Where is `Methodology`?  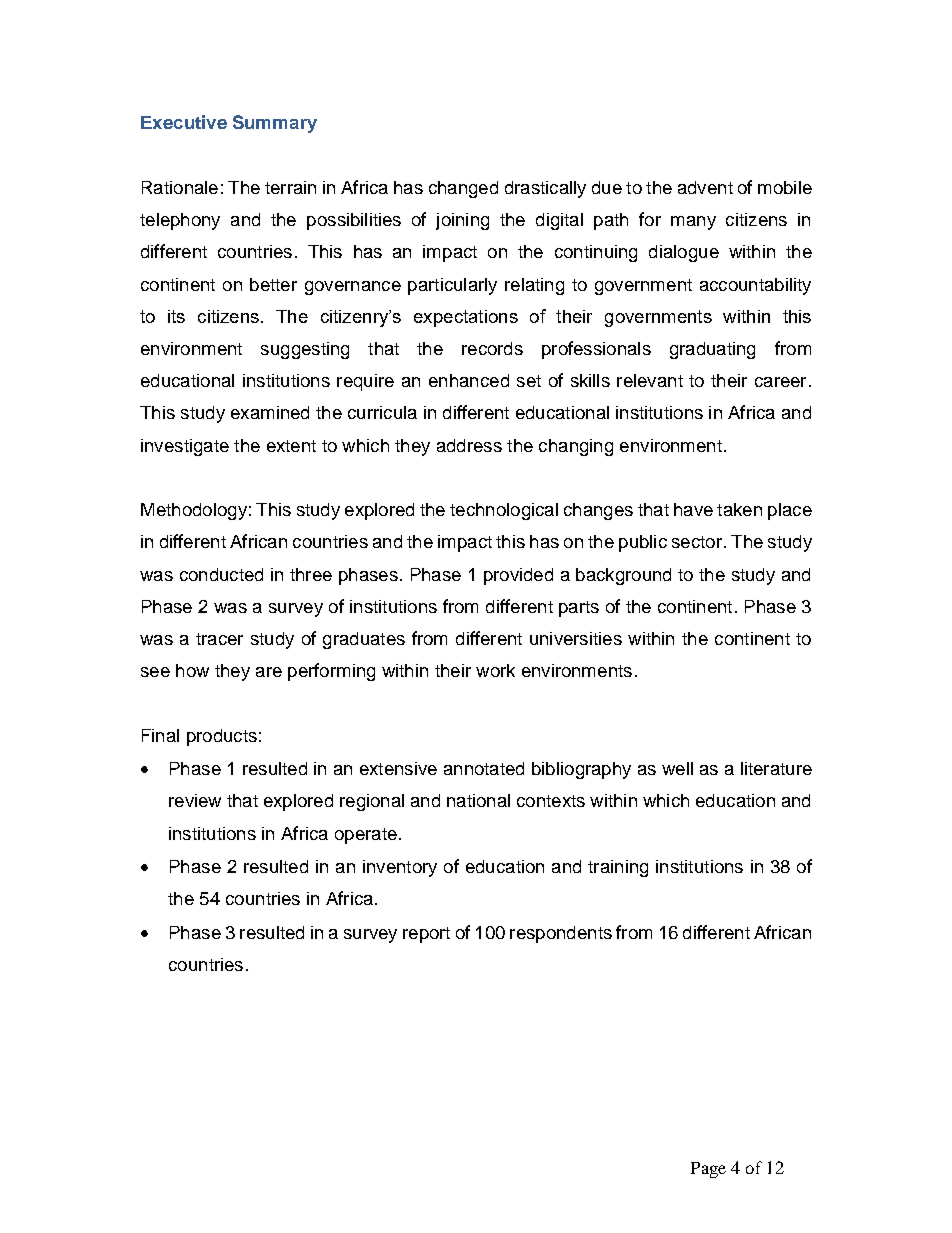
Methodology is located at coordinates (194, 511).
